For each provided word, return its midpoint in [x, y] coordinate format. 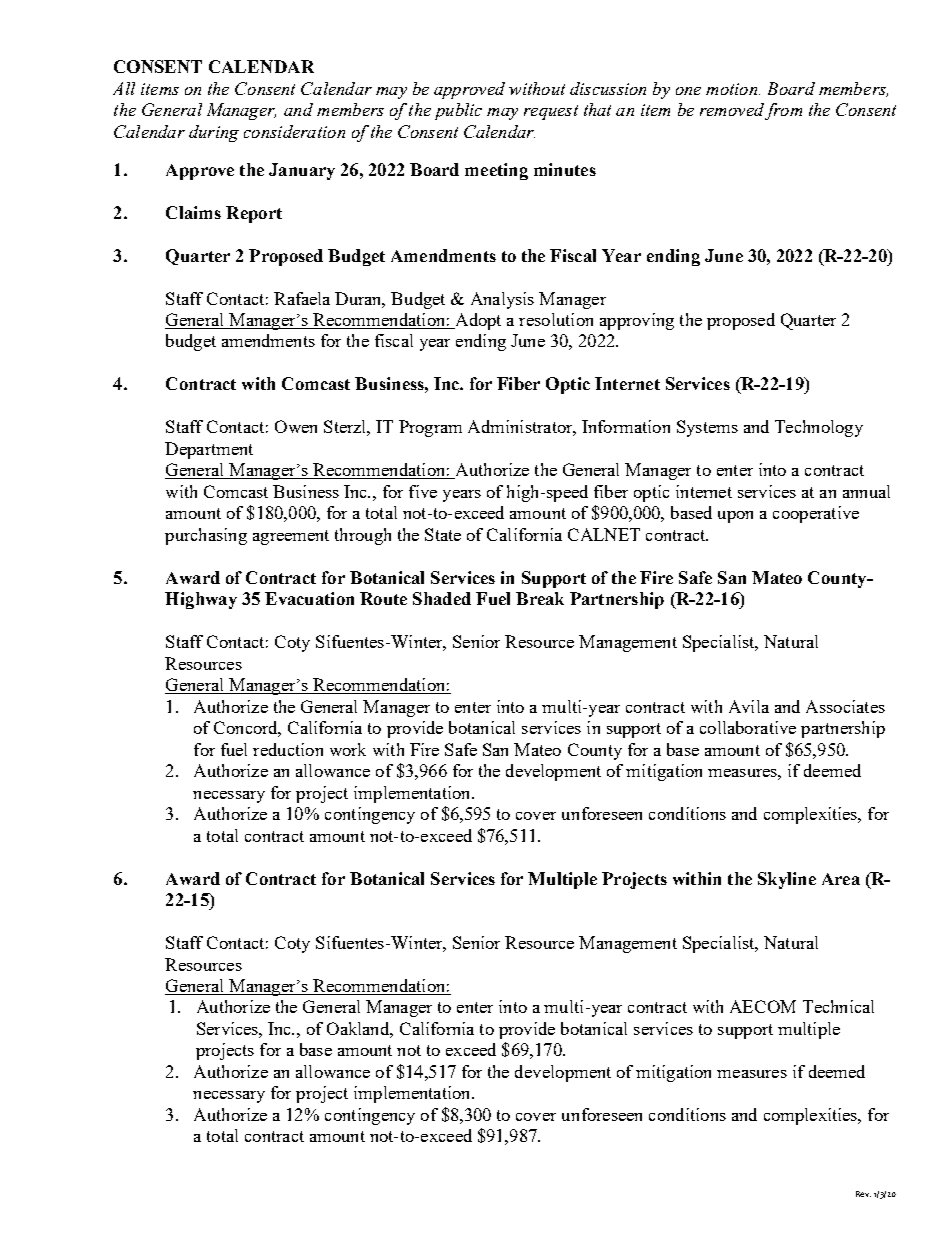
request [551, 112]
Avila [749, 706]
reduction [288, 749]
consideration [294, 131]
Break [540, 598]
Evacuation [309, 598]
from [783, 111]
